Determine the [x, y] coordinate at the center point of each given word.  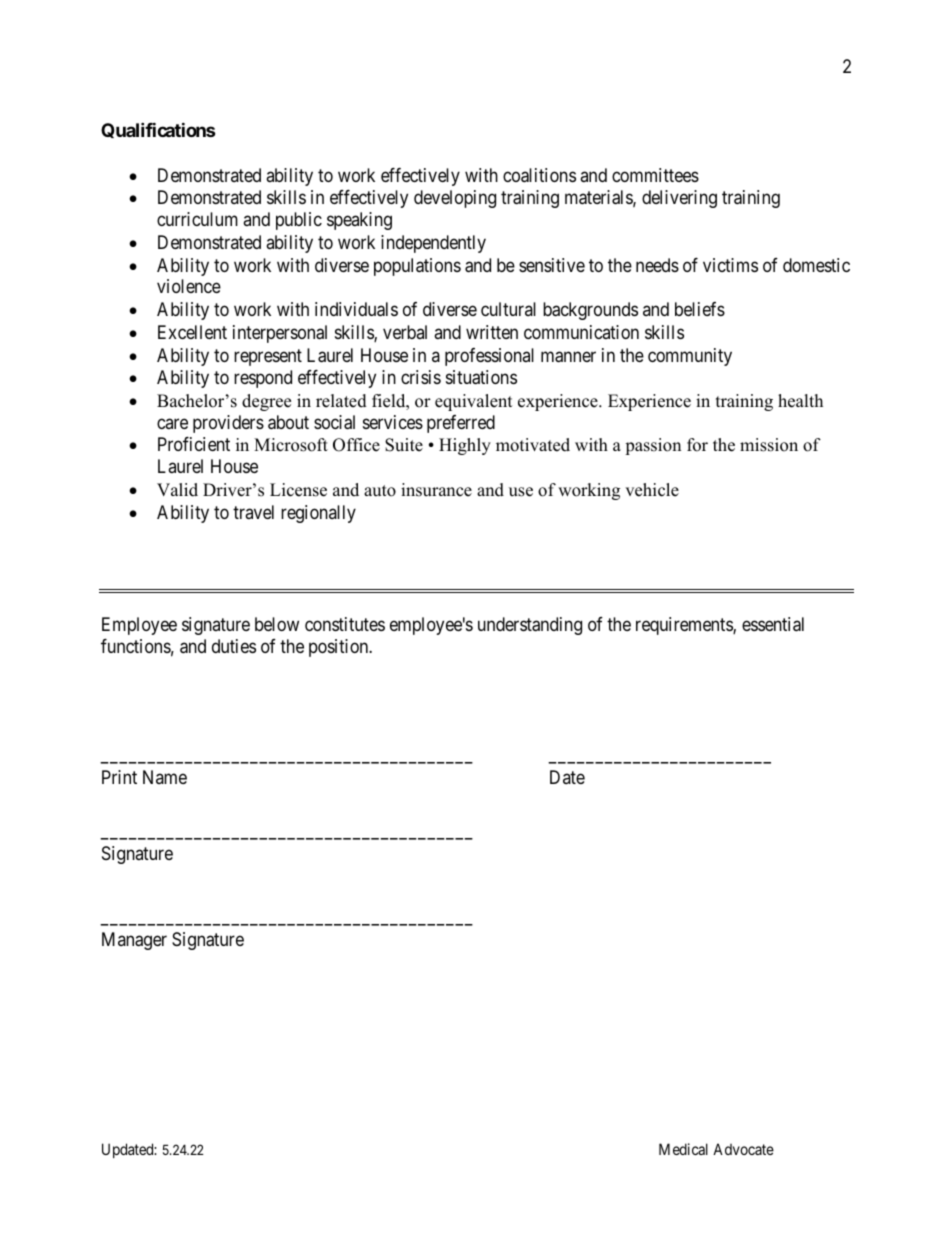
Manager [134, 941]
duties [234, 646]
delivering [679, 199]
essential [773, 624]
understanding [530, 626]
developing [455, 199]
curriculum [197, 219]
